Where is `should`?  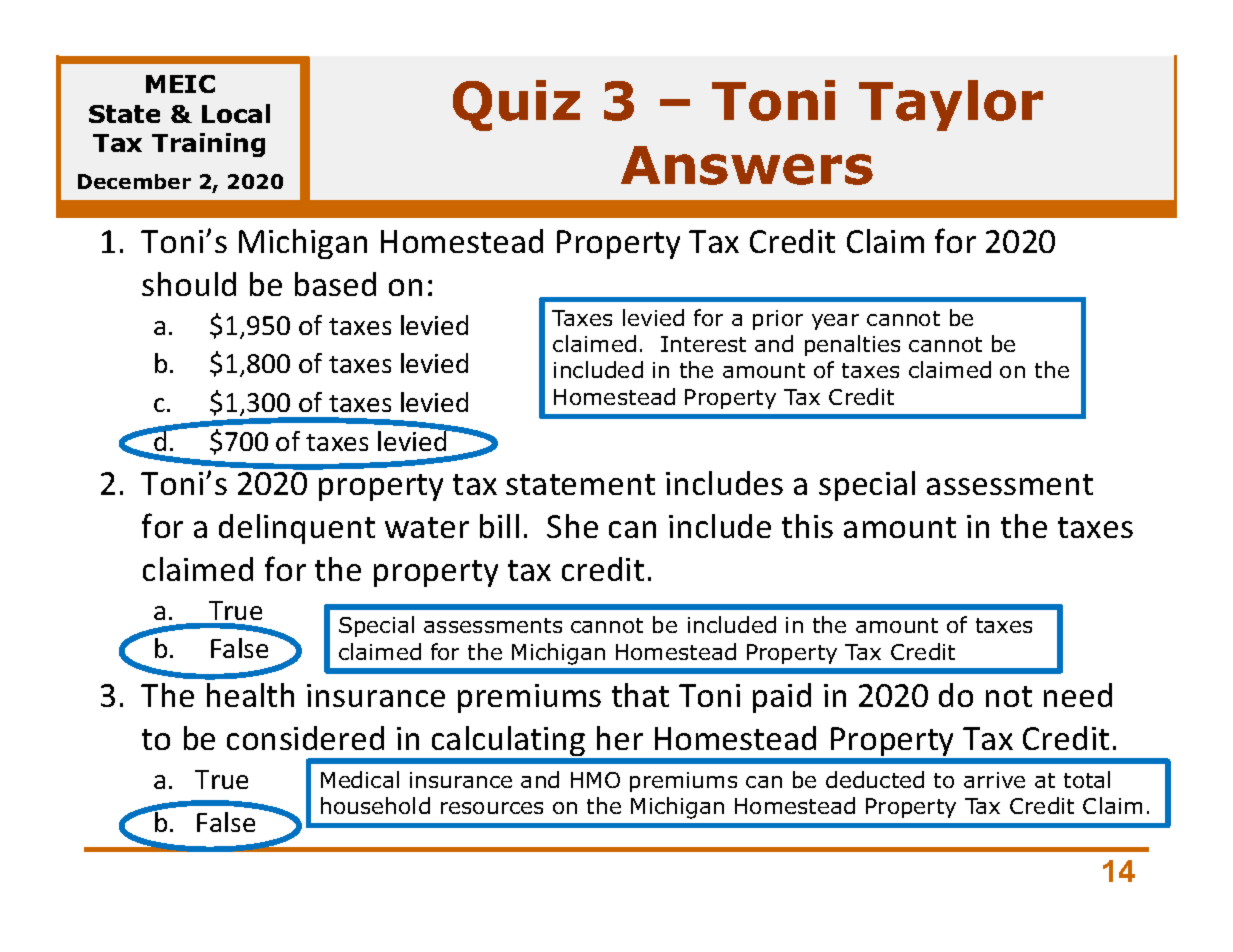 should is located at coordinates (189, 284).
